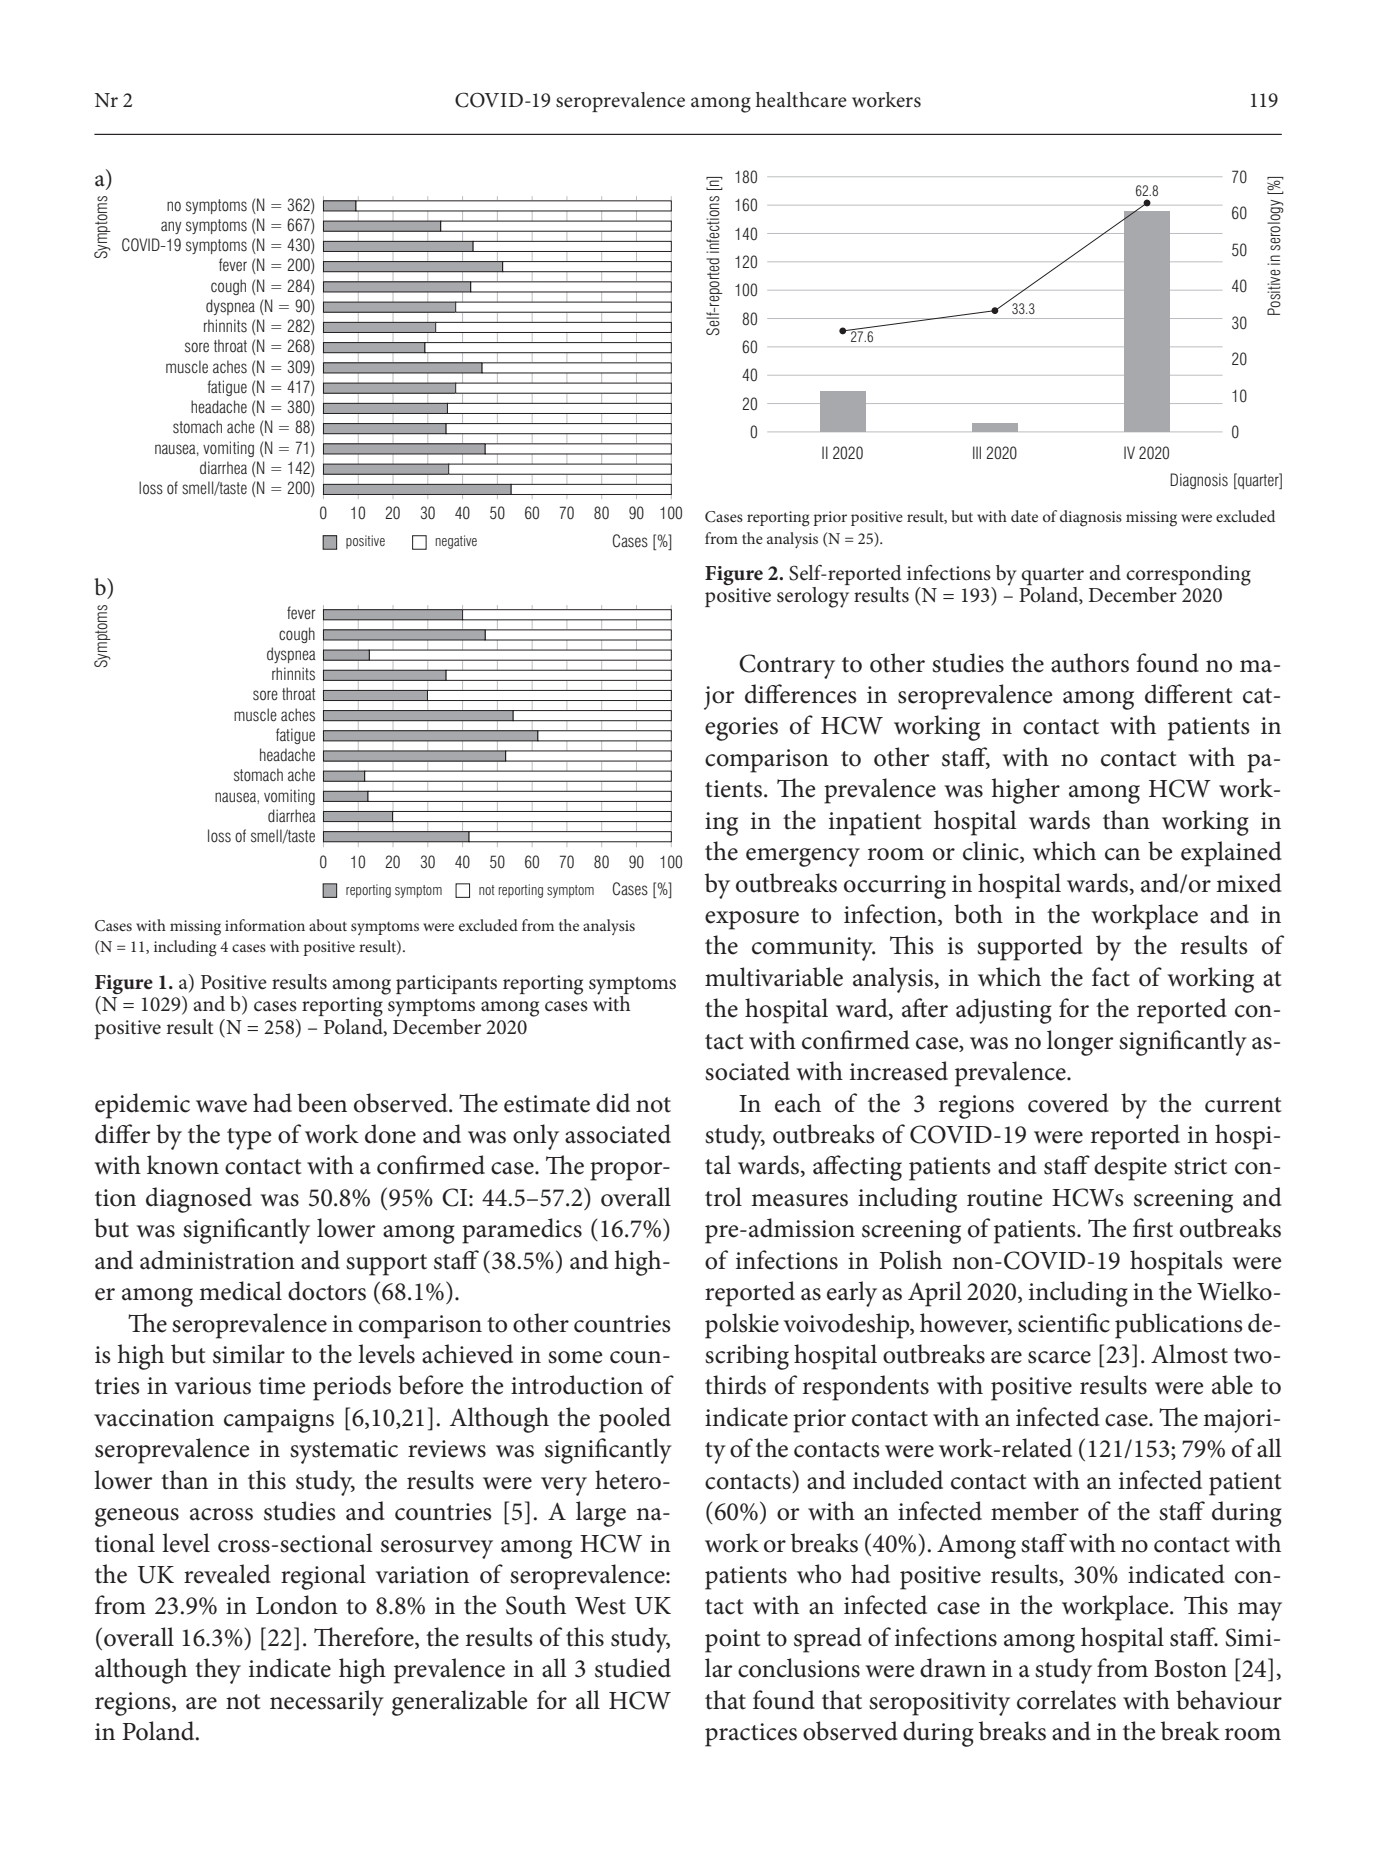 The image size is (1383, 1856). What do you see at coordinates (456, 542) in the document?
I see `negative` at bounding box center [456, 542].
